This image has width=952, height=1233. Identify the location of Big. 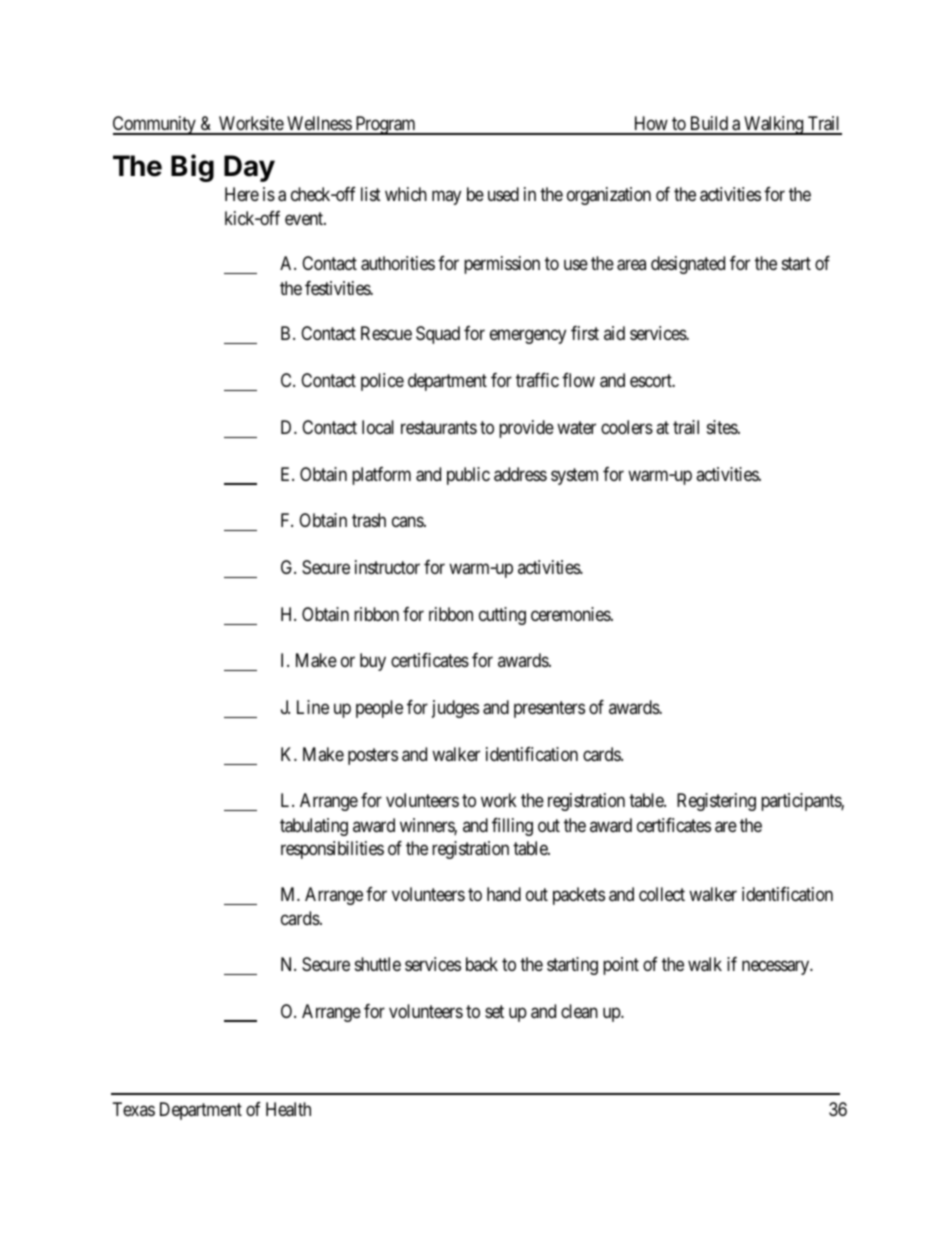
(192, 168).
